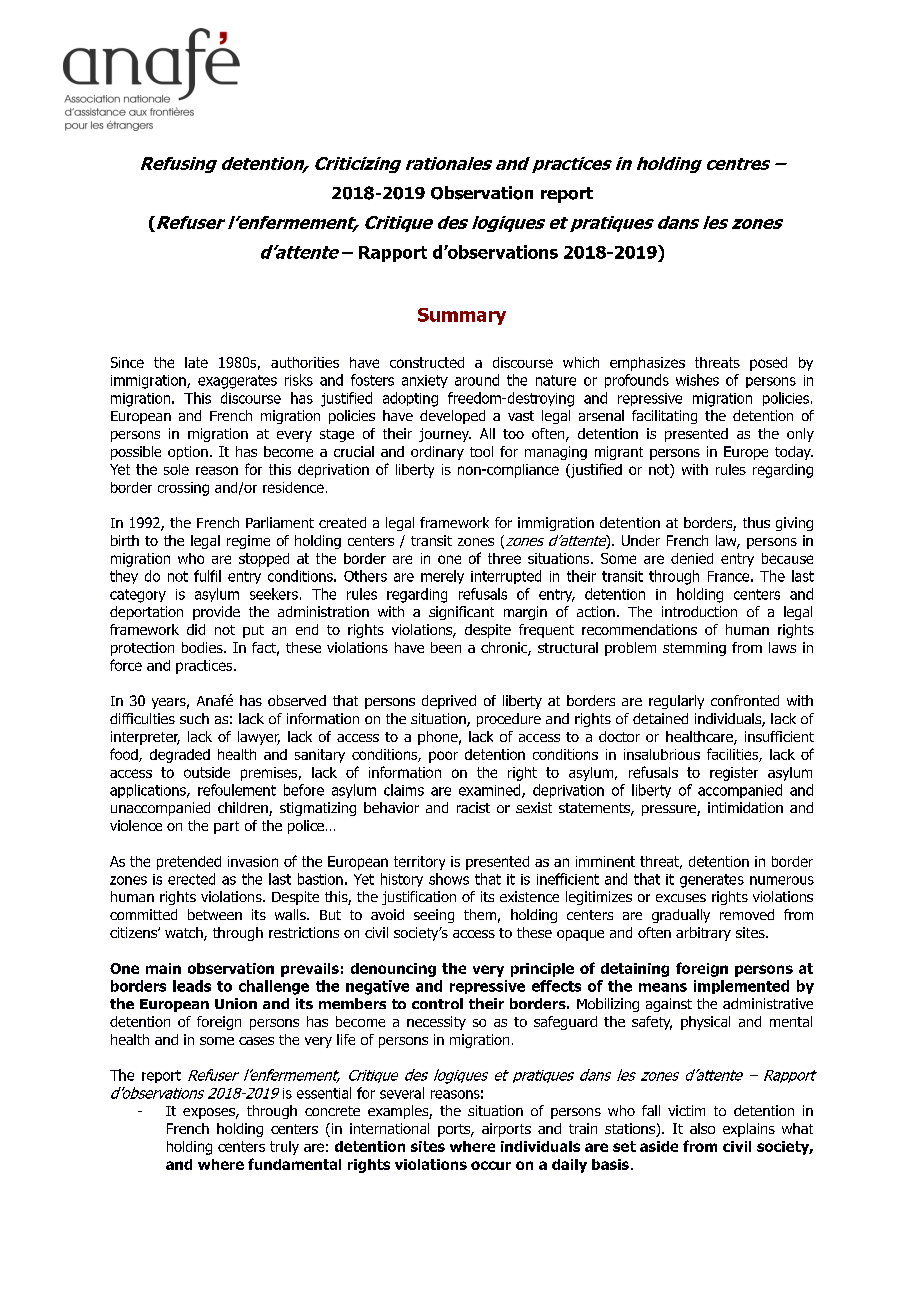 This screenshot has height=1308, width=924. What do you see at coordinates (196, 362) in the screenshot?
I see `late` at bounding box center [196, 362].
